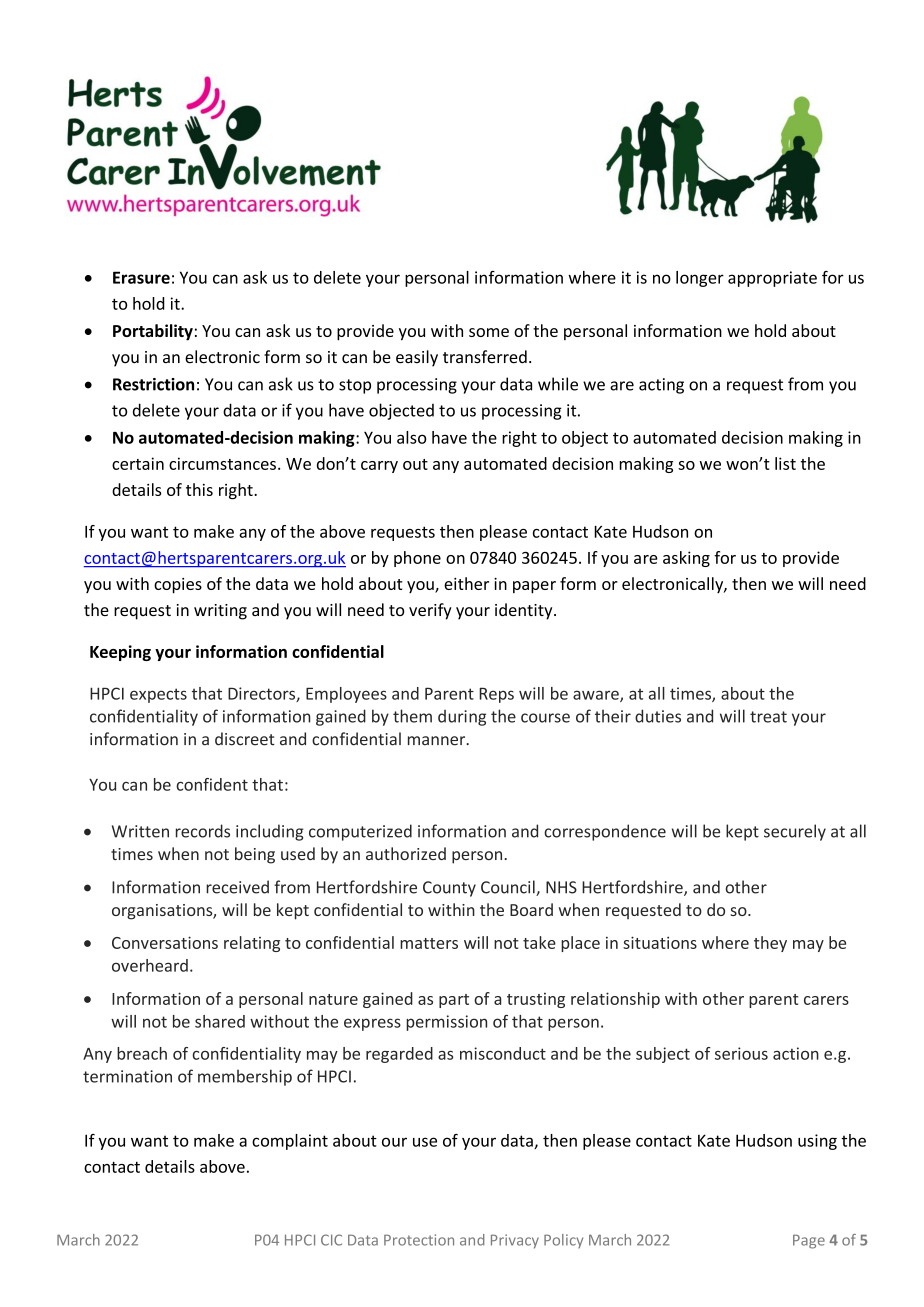  I want to click on some, so click(489, 332).
